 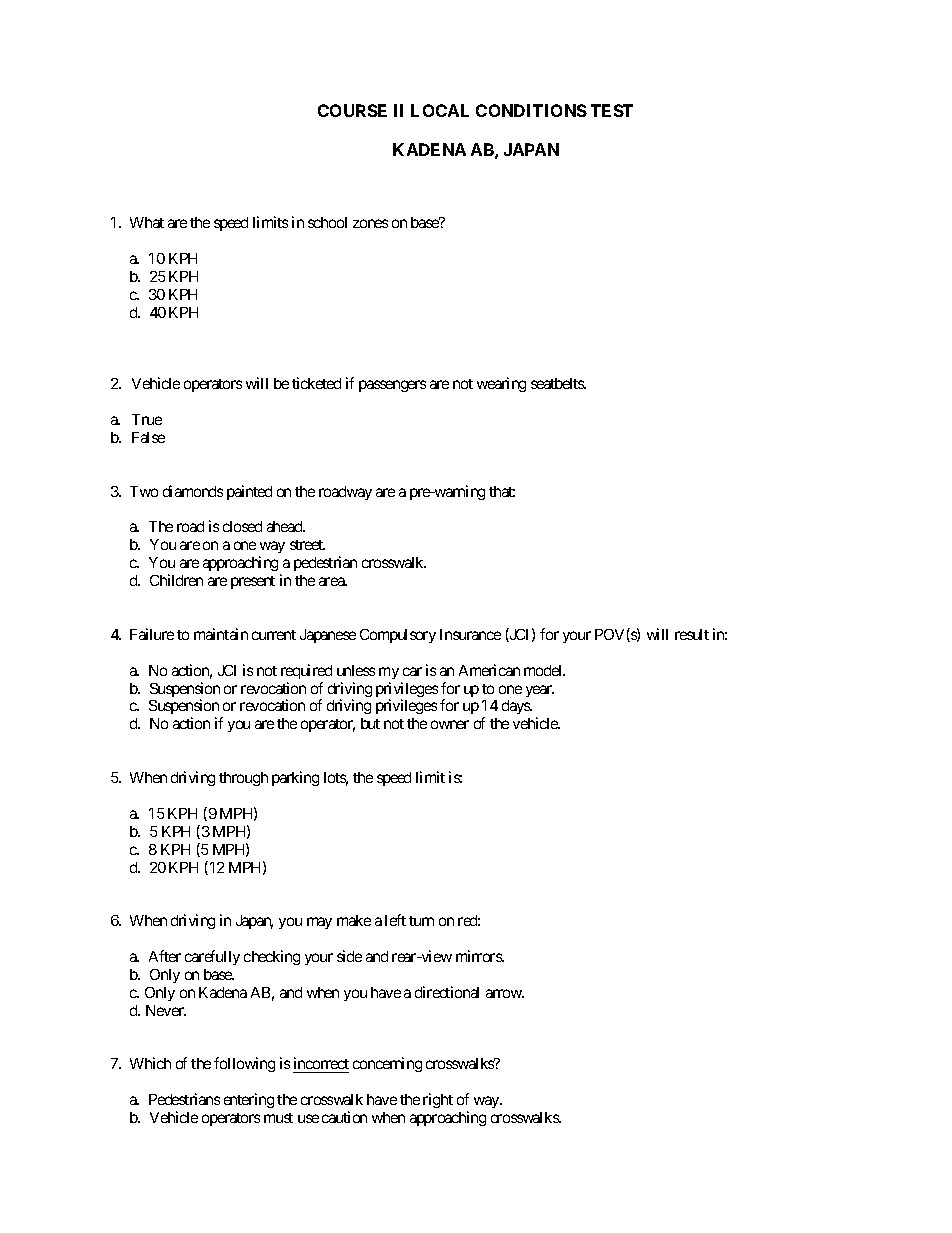 I want to click on True, so click(x=147, y=419).
